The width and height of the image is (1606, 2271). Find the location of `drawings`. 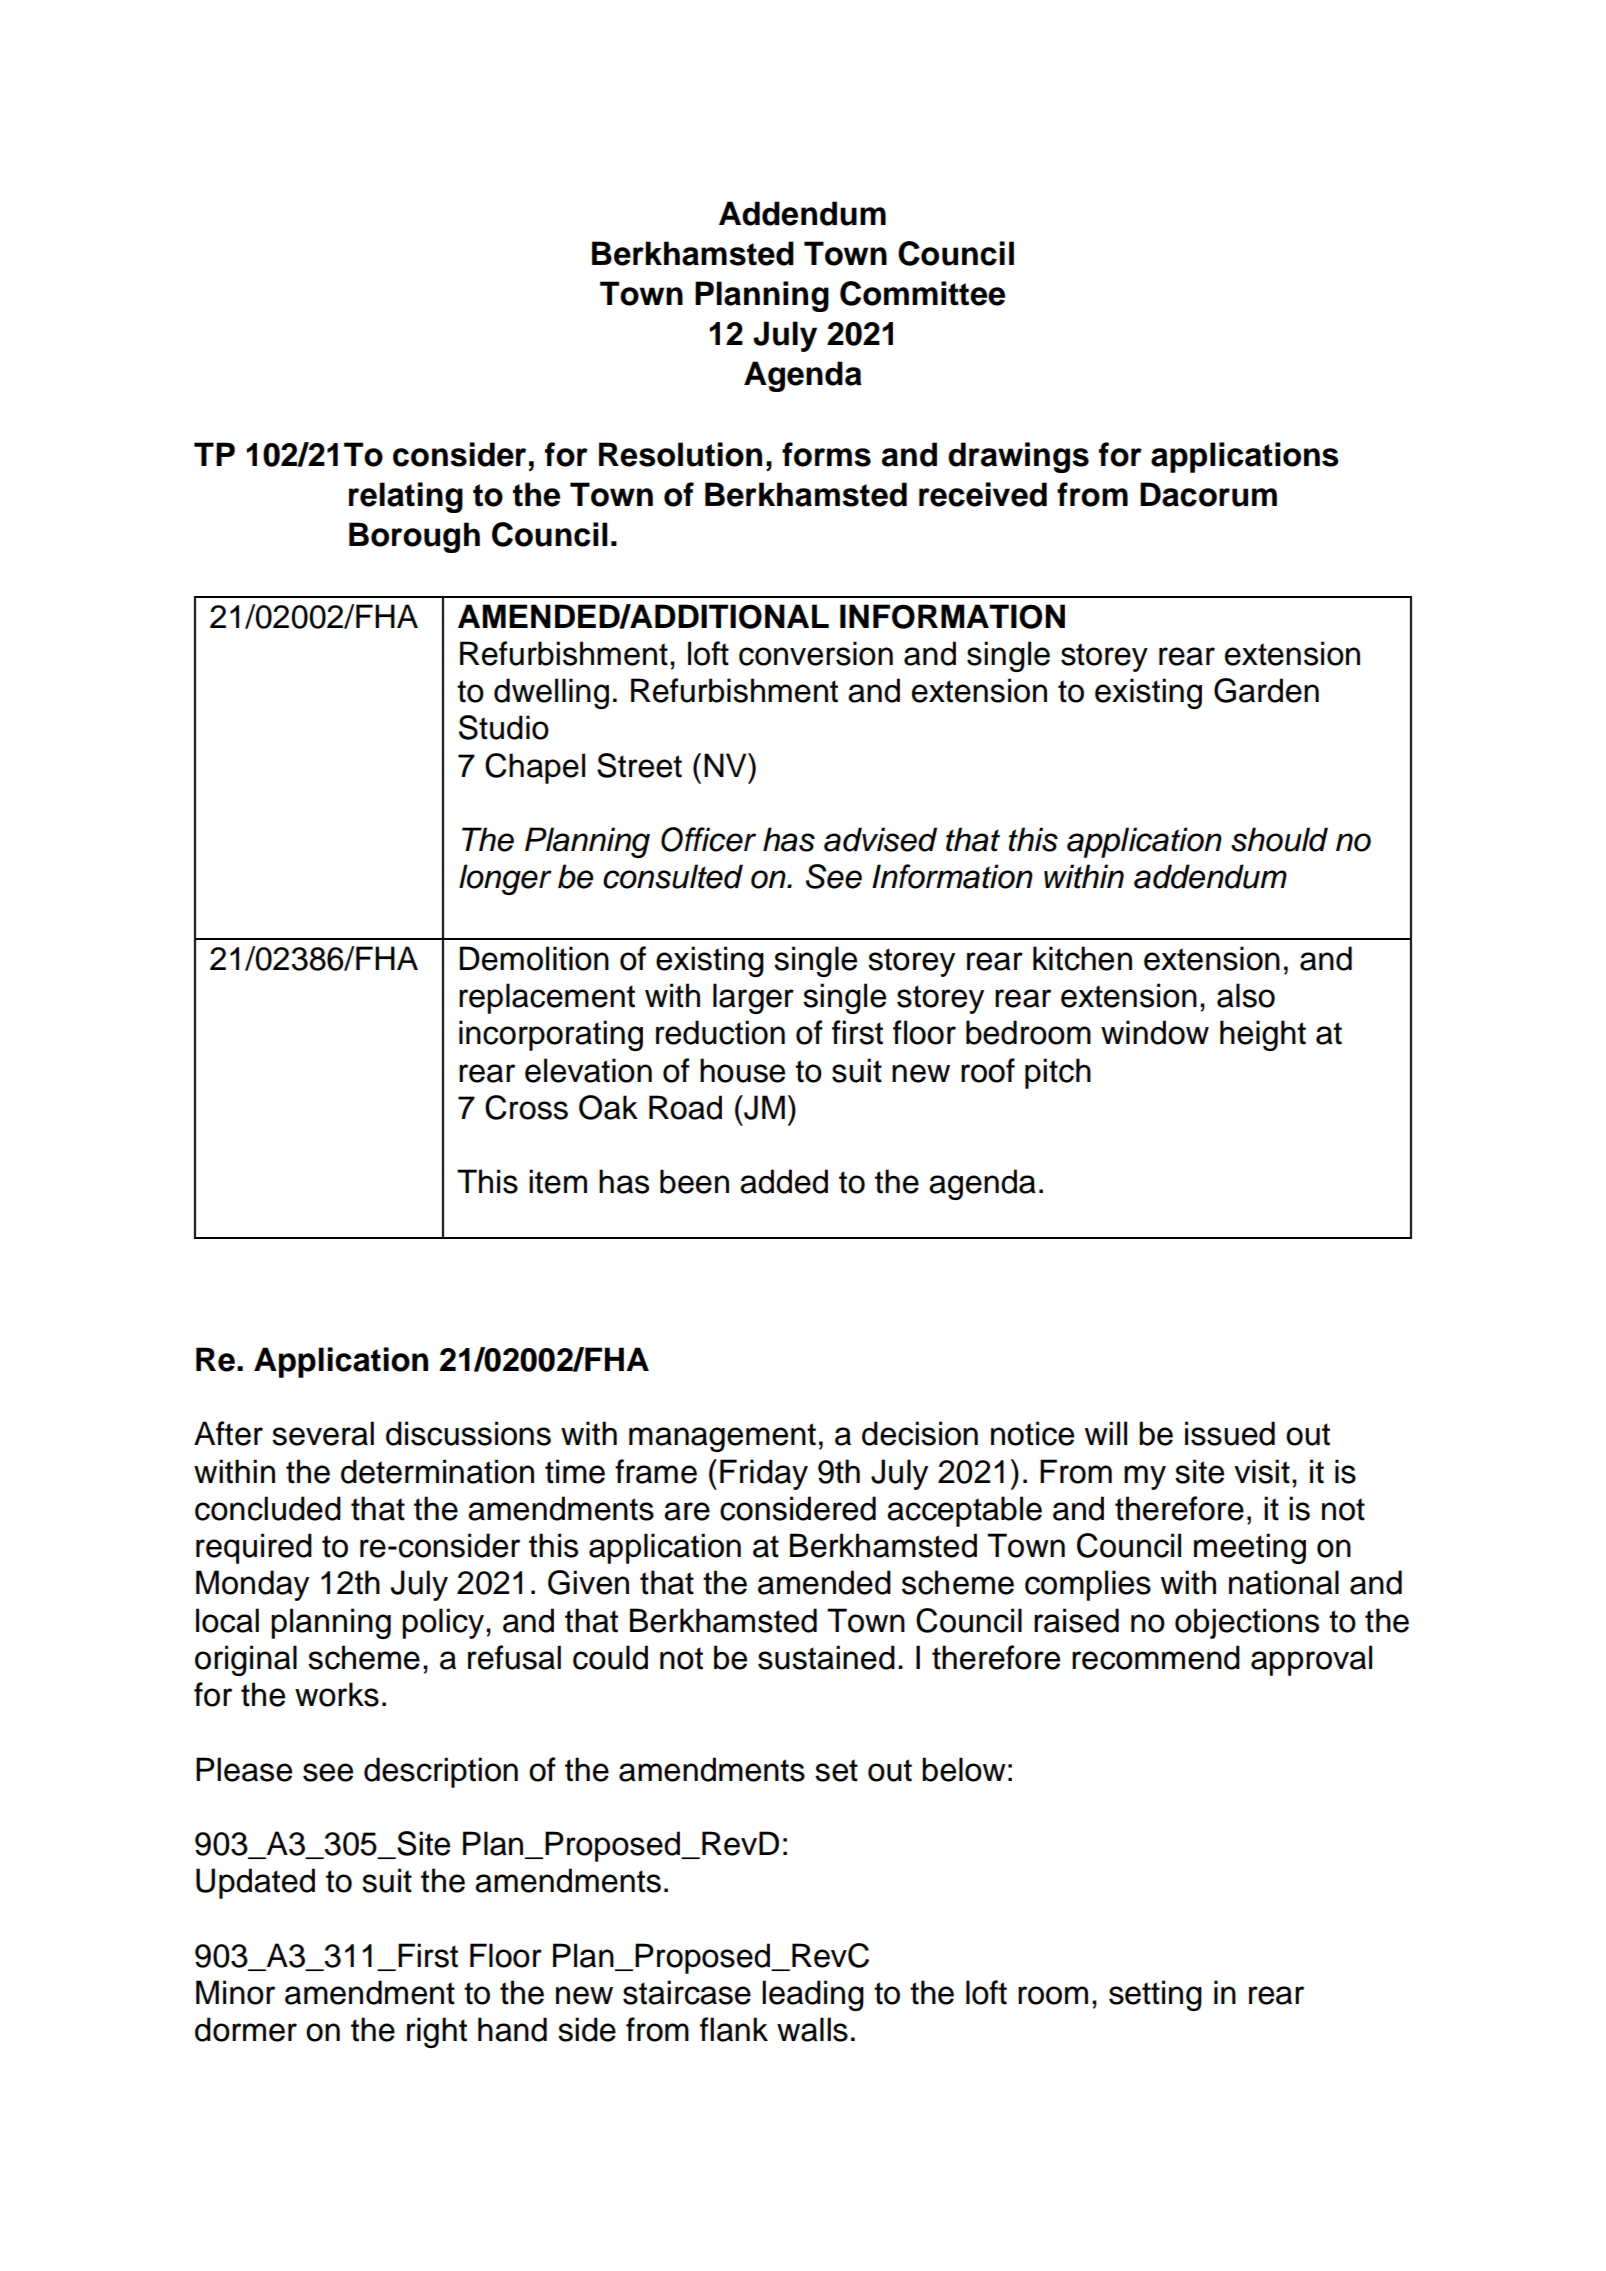

drawings is located at coordinates (1018, 457).
